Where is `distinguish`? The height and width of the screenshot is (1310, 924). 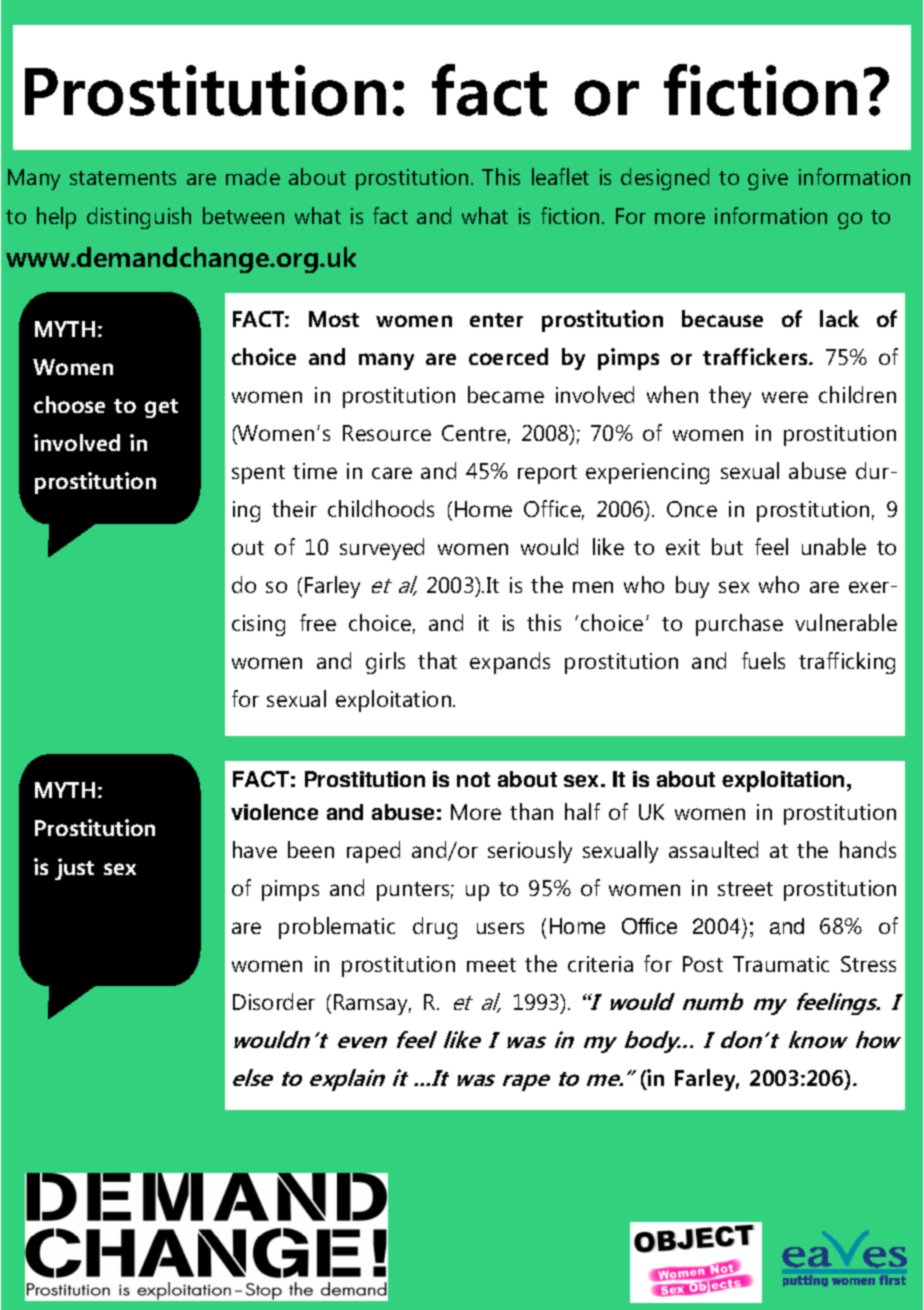 distinguish is located at coordinates (139, 218).
